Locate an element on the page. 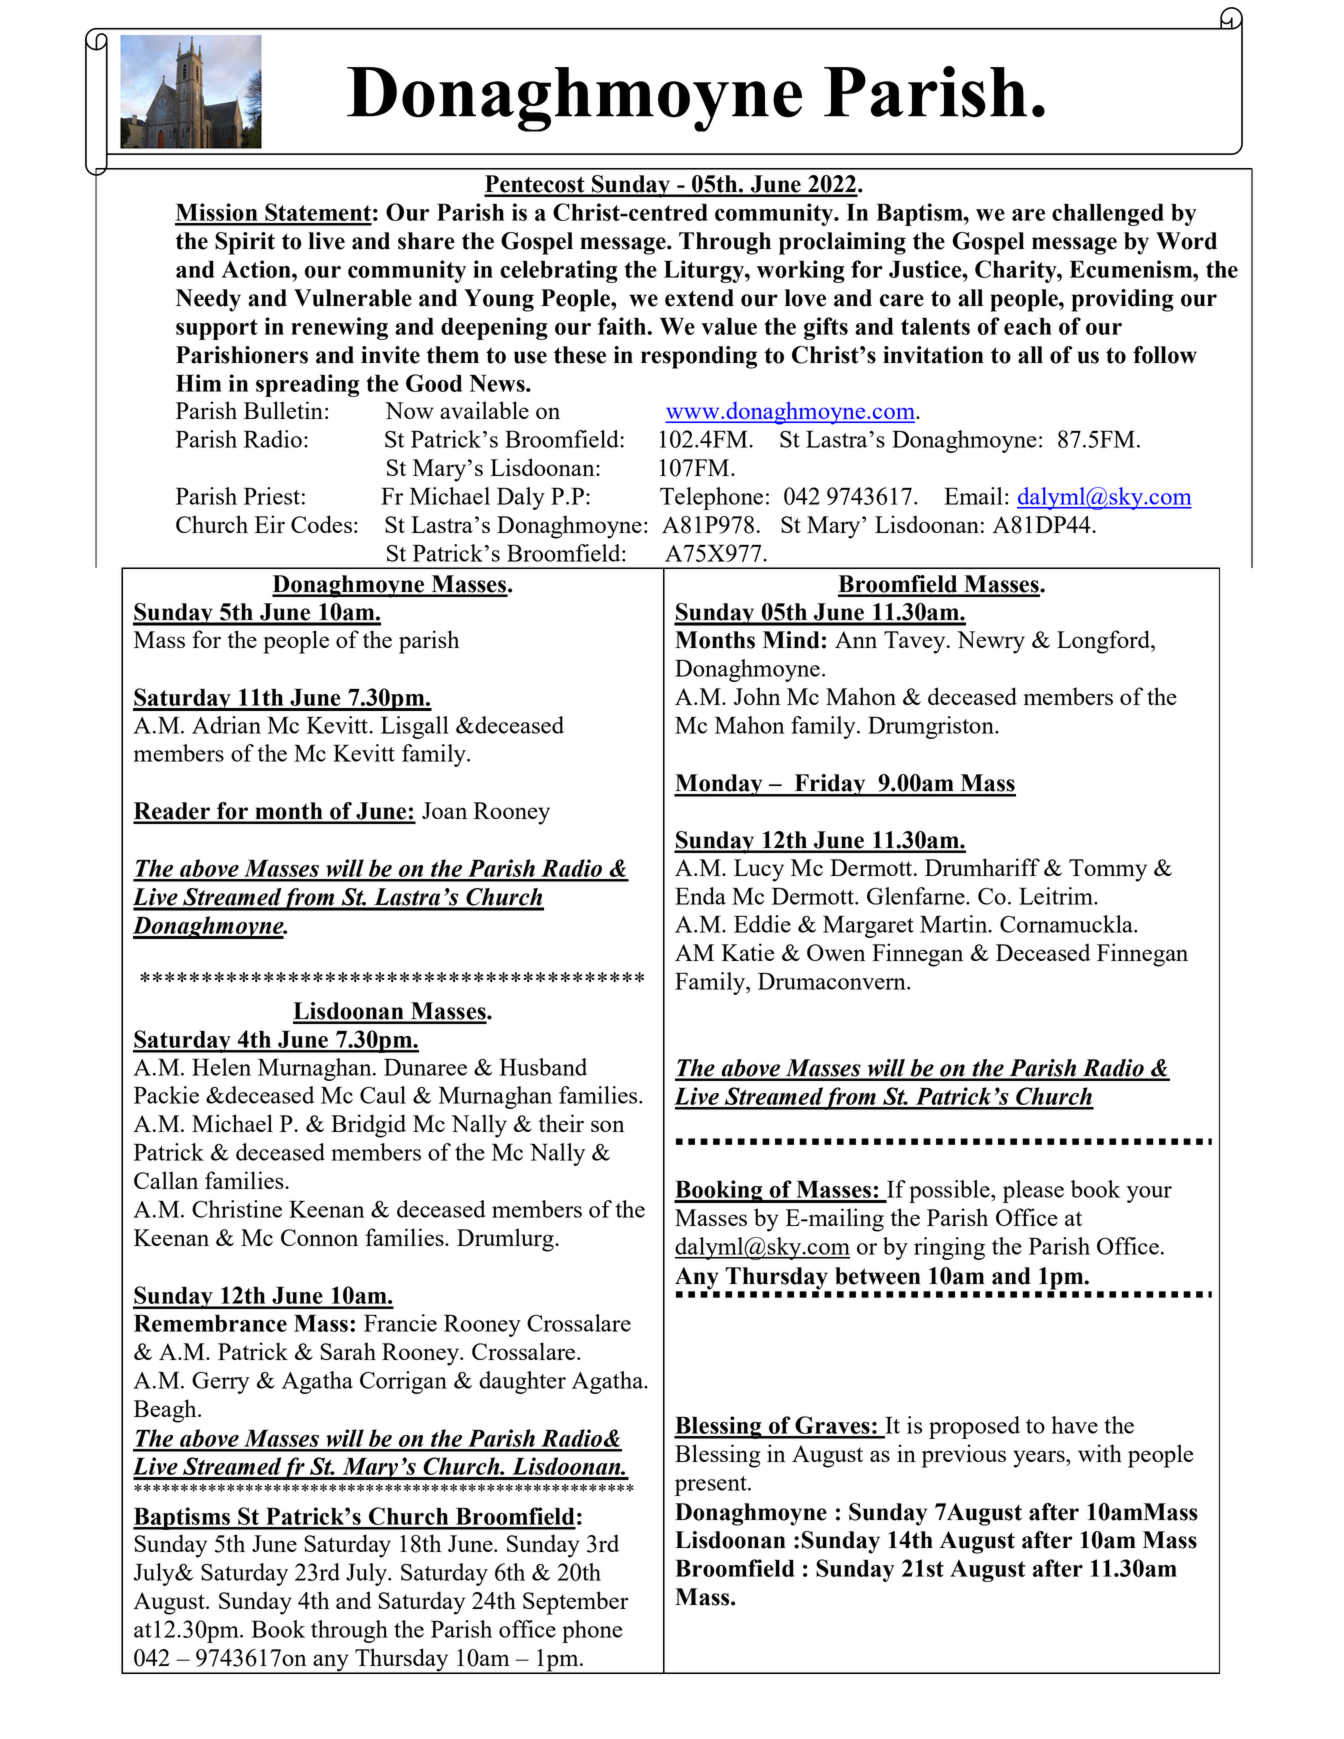 Image resolution: width=1344 pixels, height=1739 pixels. Francie is located at coordinates (400, 1323).
